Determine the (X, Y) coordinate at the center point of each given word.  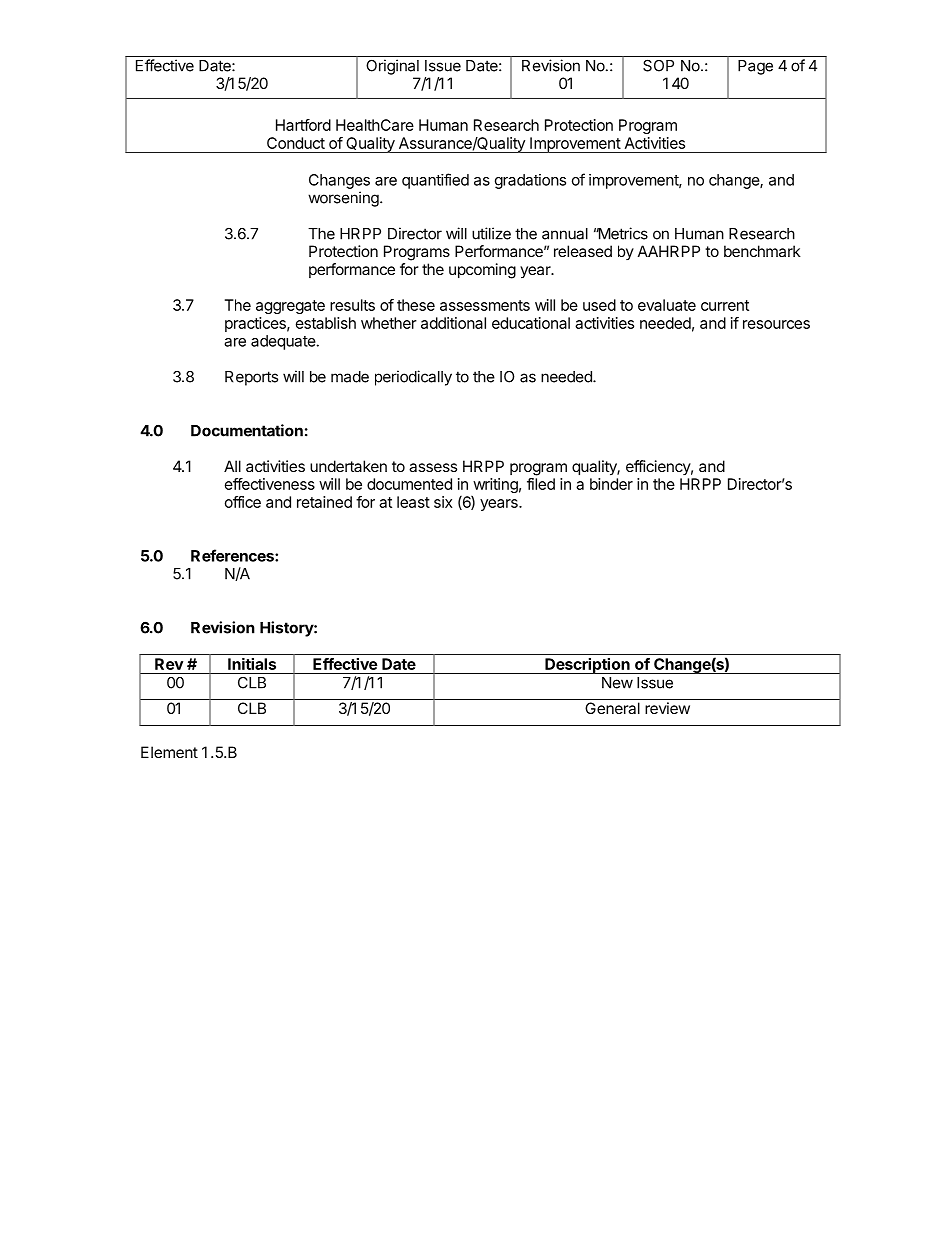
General (612, 708)
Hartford (303, 125)
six (443, 502)
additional (453, 323)
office (243, 502)
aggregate (290, 307)
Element (169, 752)
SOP (658, 65)
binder (611, 484)
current (725, 305)
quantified (435, 181)
